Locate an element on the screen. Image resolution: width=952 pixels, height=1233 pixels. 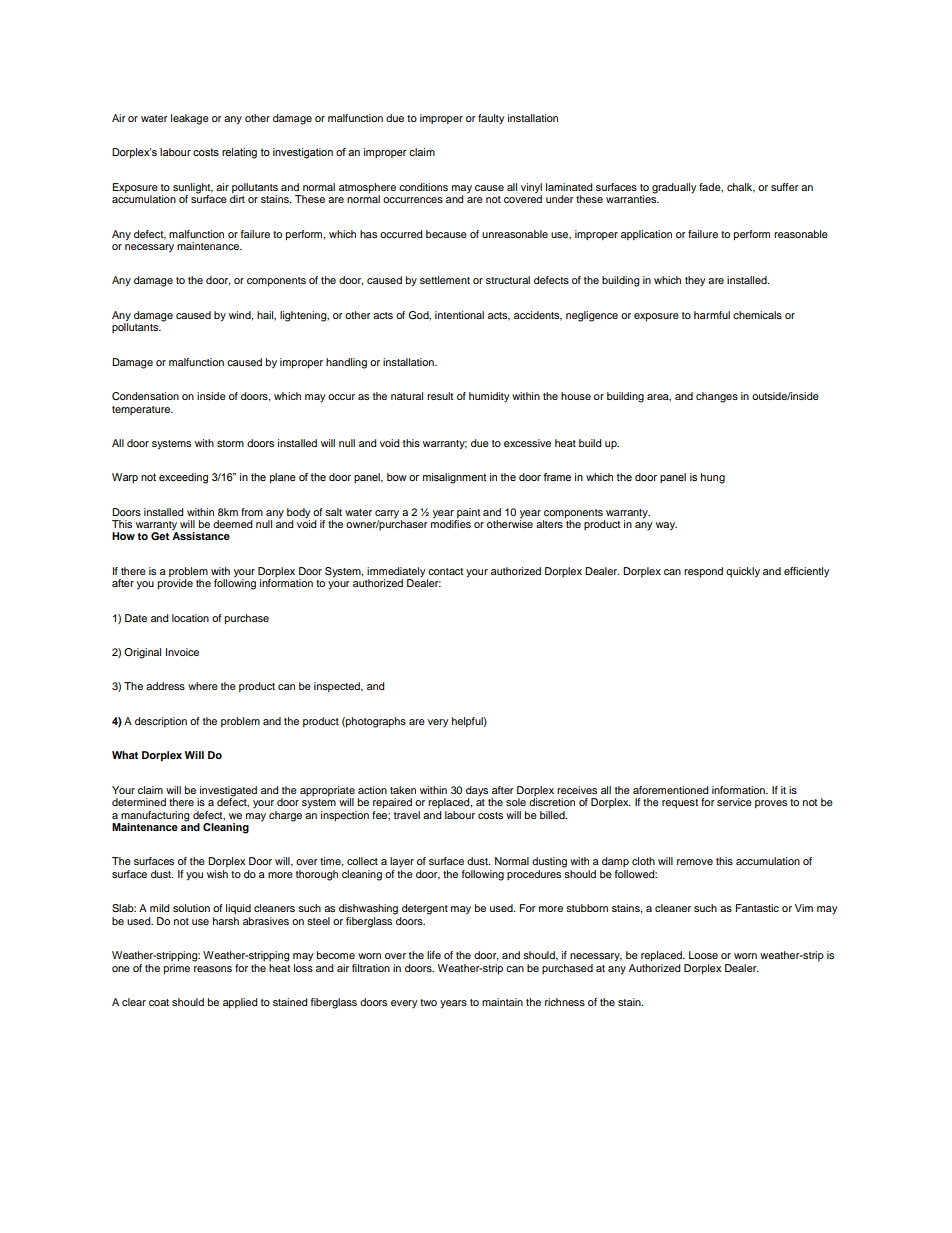
contact is located at coordinates (445, 571).
